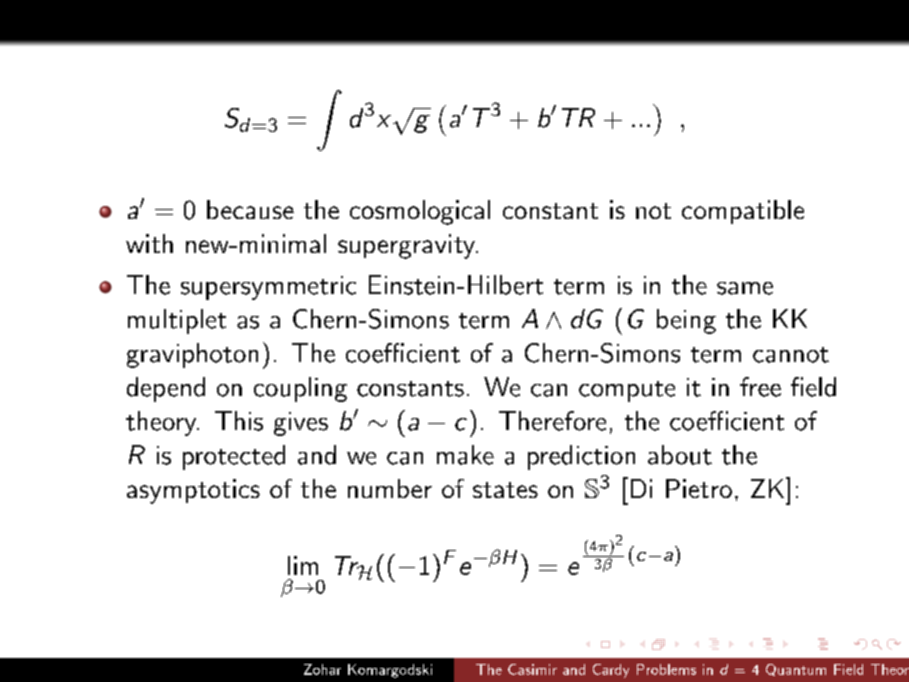 The height and width of the screenshot is (682, 909). Describe the element at coordinates (268, 288) in the screenshot. I see `supersymmetric` at that location.
